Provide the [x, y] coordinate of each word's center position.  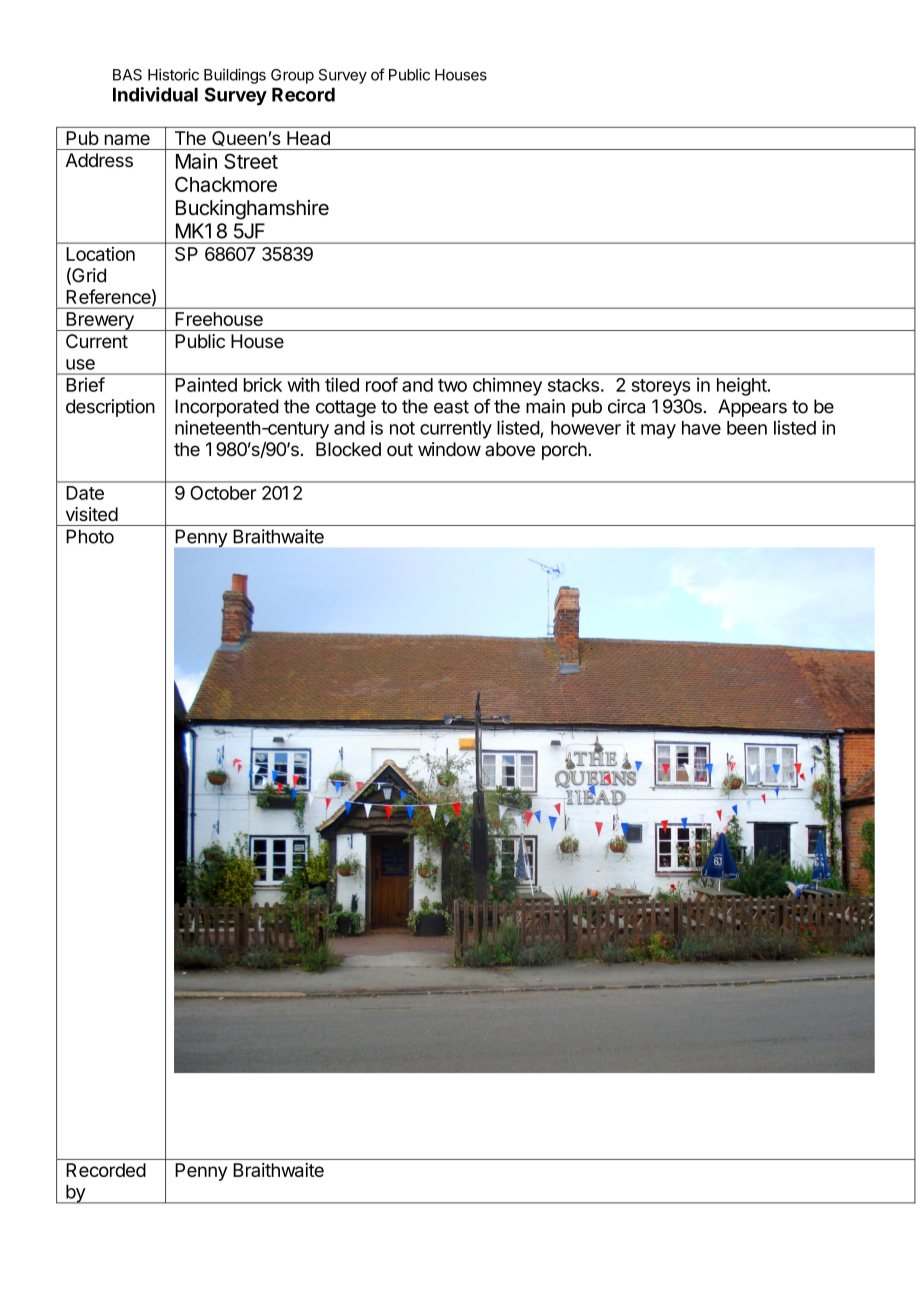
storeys [661, 387]
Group [292, 76]
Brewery [100, 321]
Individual [155, 94]
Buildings [235, 76]
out [400, 449]
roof [382, 384]
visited [92, 514]
